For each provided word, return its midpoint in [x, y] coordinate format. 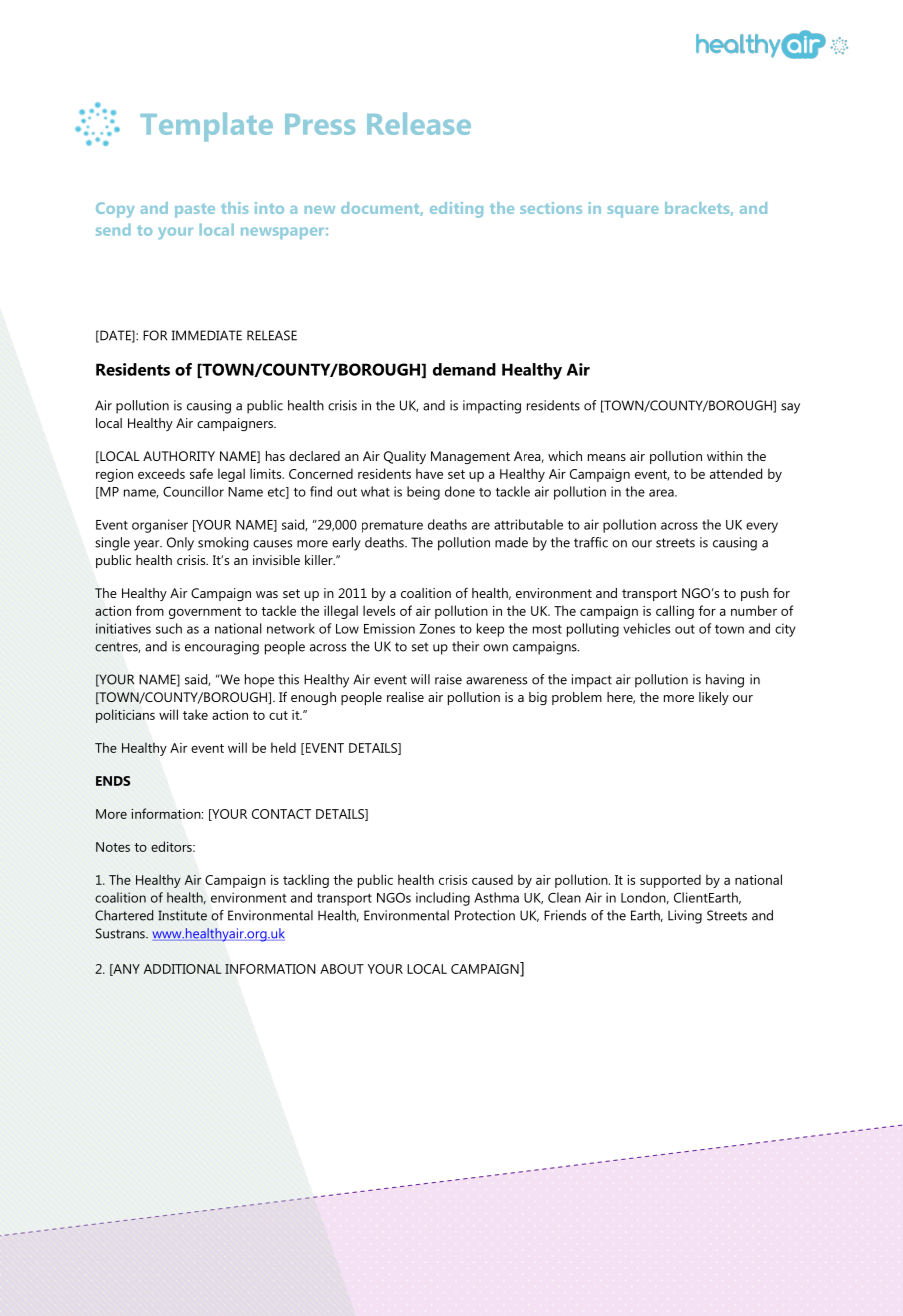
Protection [485, 915]
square [633, 212]
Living [685, 917]
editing [456, 210]
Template [206, 127]
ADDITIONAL [182, 969]
